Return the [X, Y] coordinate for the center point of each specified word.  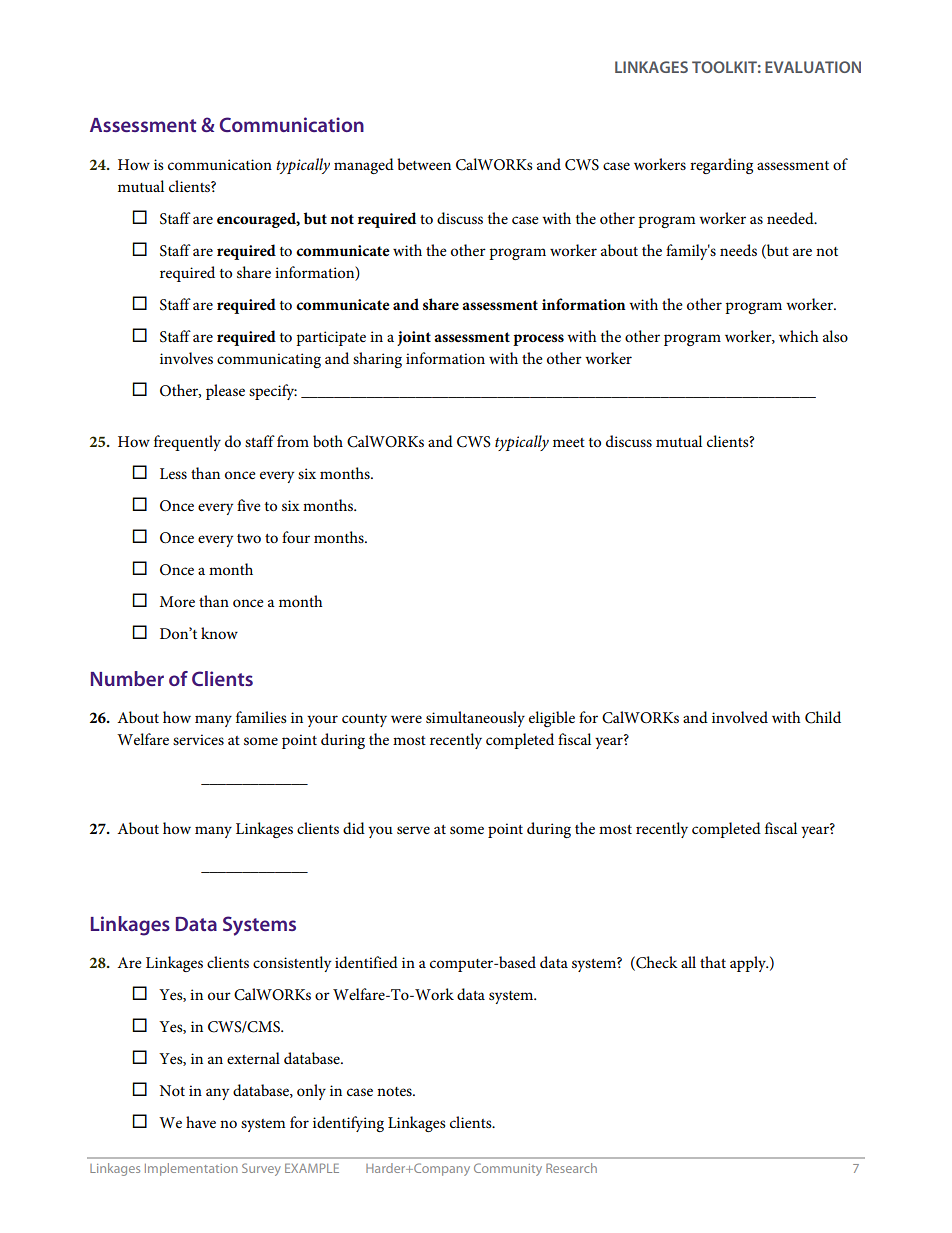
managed [364, 166]
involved [740, 717]
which [799, 336]
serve [413, 830]
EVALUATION [813, 67]
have [201, 1122]
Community [508, 1169]
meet [569, 442]
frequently [187, 443]
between [424, 164]
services [198, 739]
